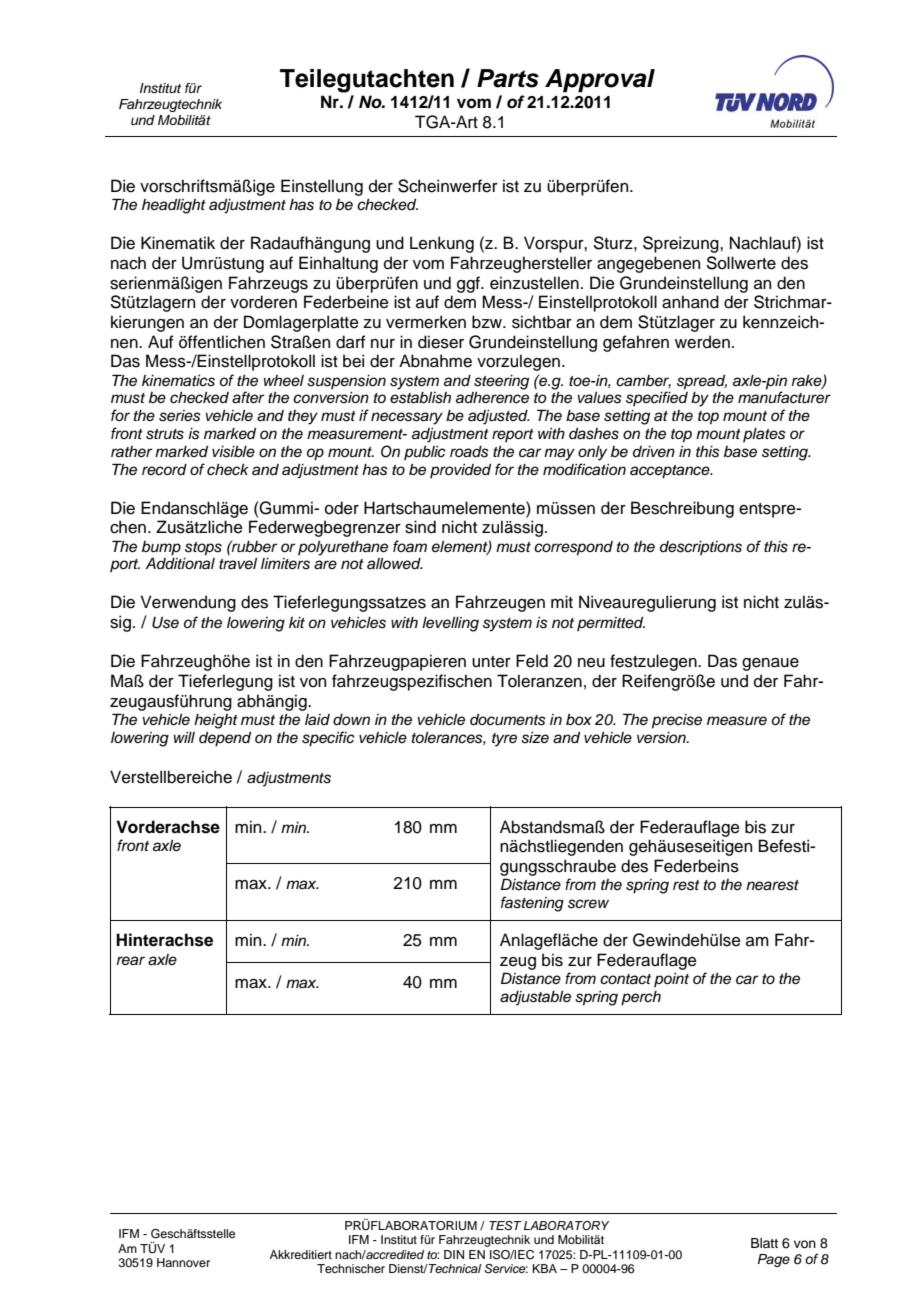 The width and height of the screenshot is (924, 1308). I want to click on rear, so click(131, 960).
